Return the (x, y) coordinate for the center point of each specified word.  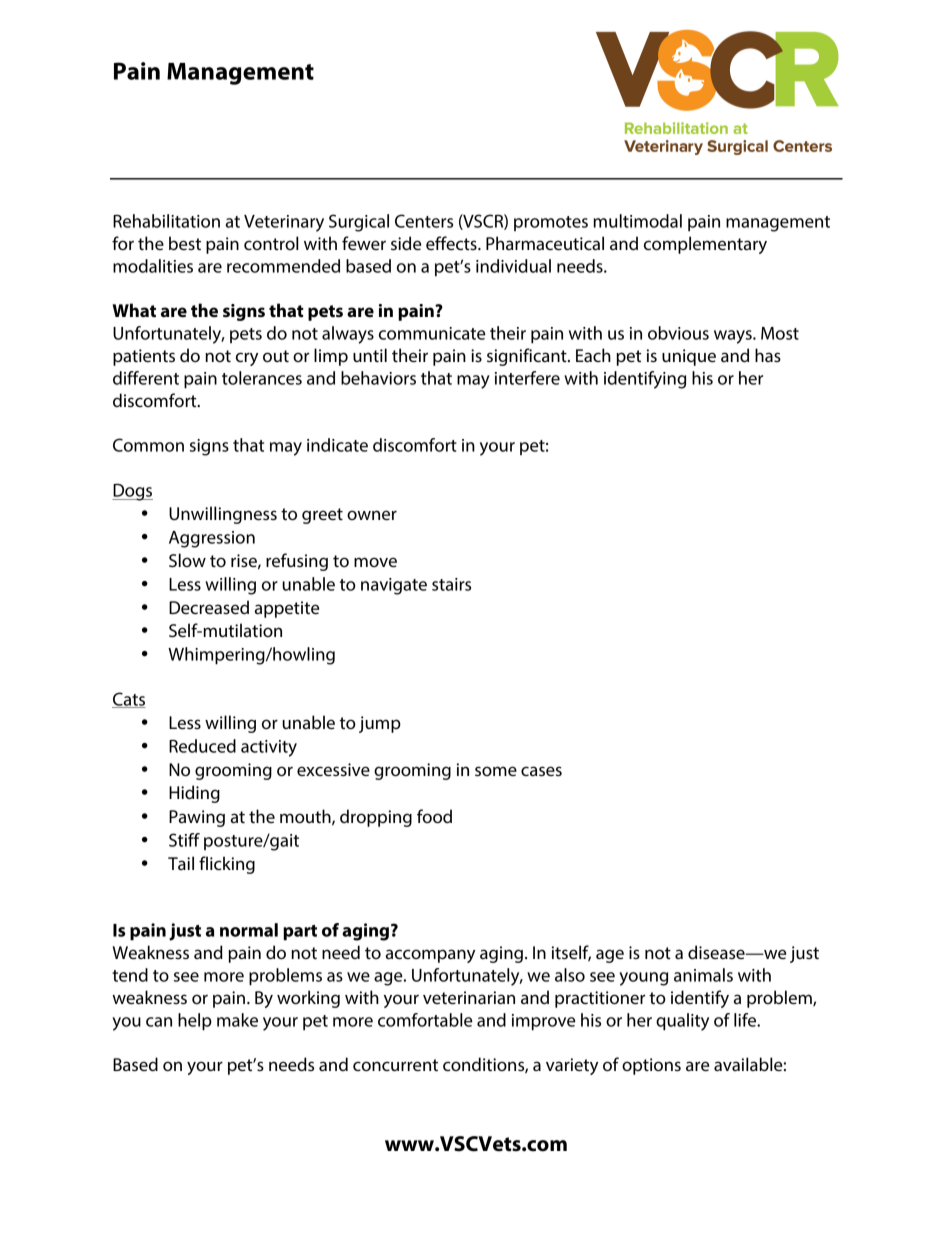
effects (452, 243)
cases (541, 771)
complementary (705, 245)
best (185, 243)
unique (689, 357)
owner (372, 515)
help (195, 1022)
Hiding (194, 794)
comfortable (425, 1020)
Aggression (212, 539)
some (496, 771)
